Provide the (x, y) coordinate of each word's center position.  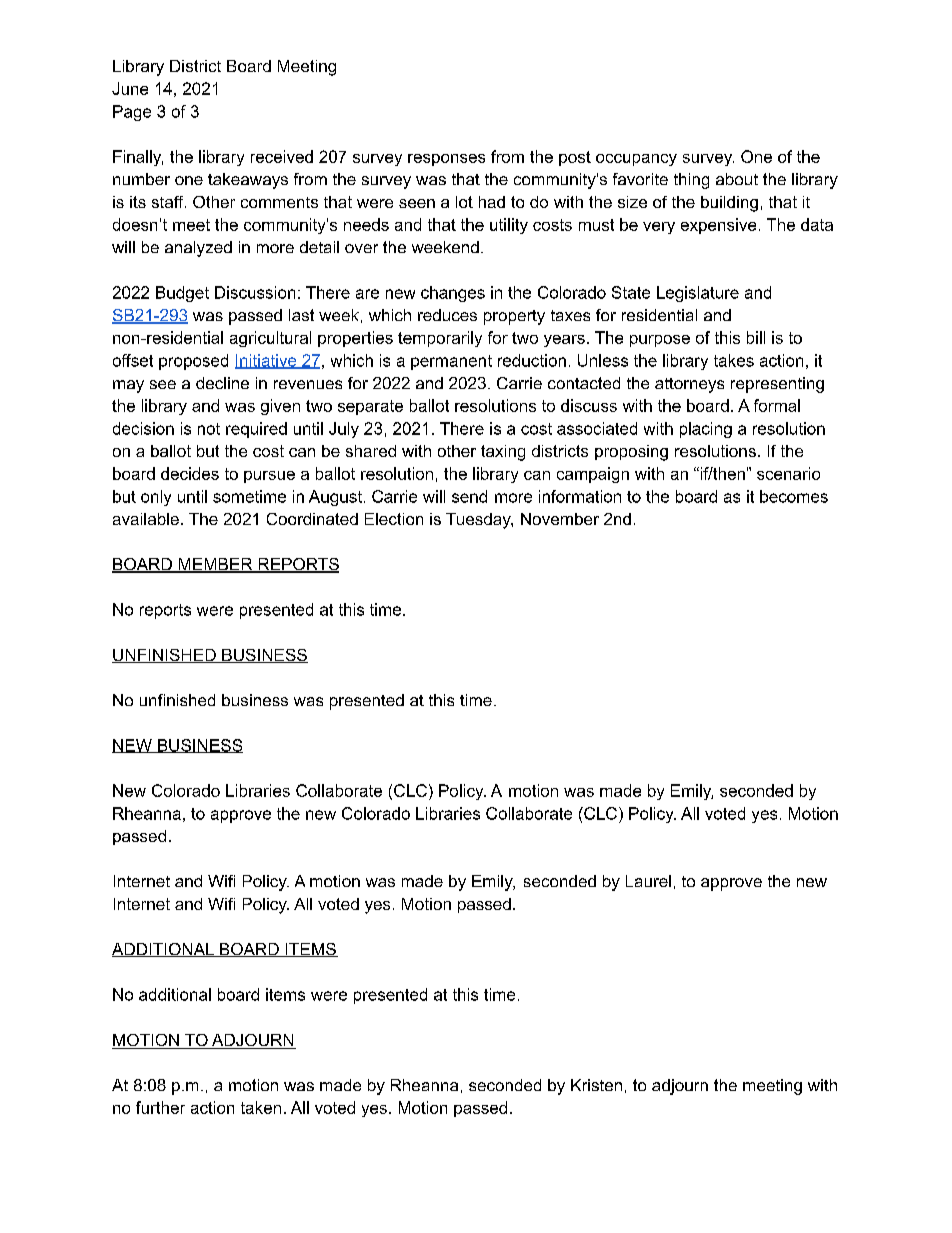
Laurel (648, 881)
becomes (794, 496)
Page (132, 113)
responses (446, 160)
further (160, 1107)
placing (706, 430)
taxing (503, 453)
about (737, 179)
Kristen (596, 1085)
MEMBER (215, 565)
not (209, 429)
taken (261, 1107)
